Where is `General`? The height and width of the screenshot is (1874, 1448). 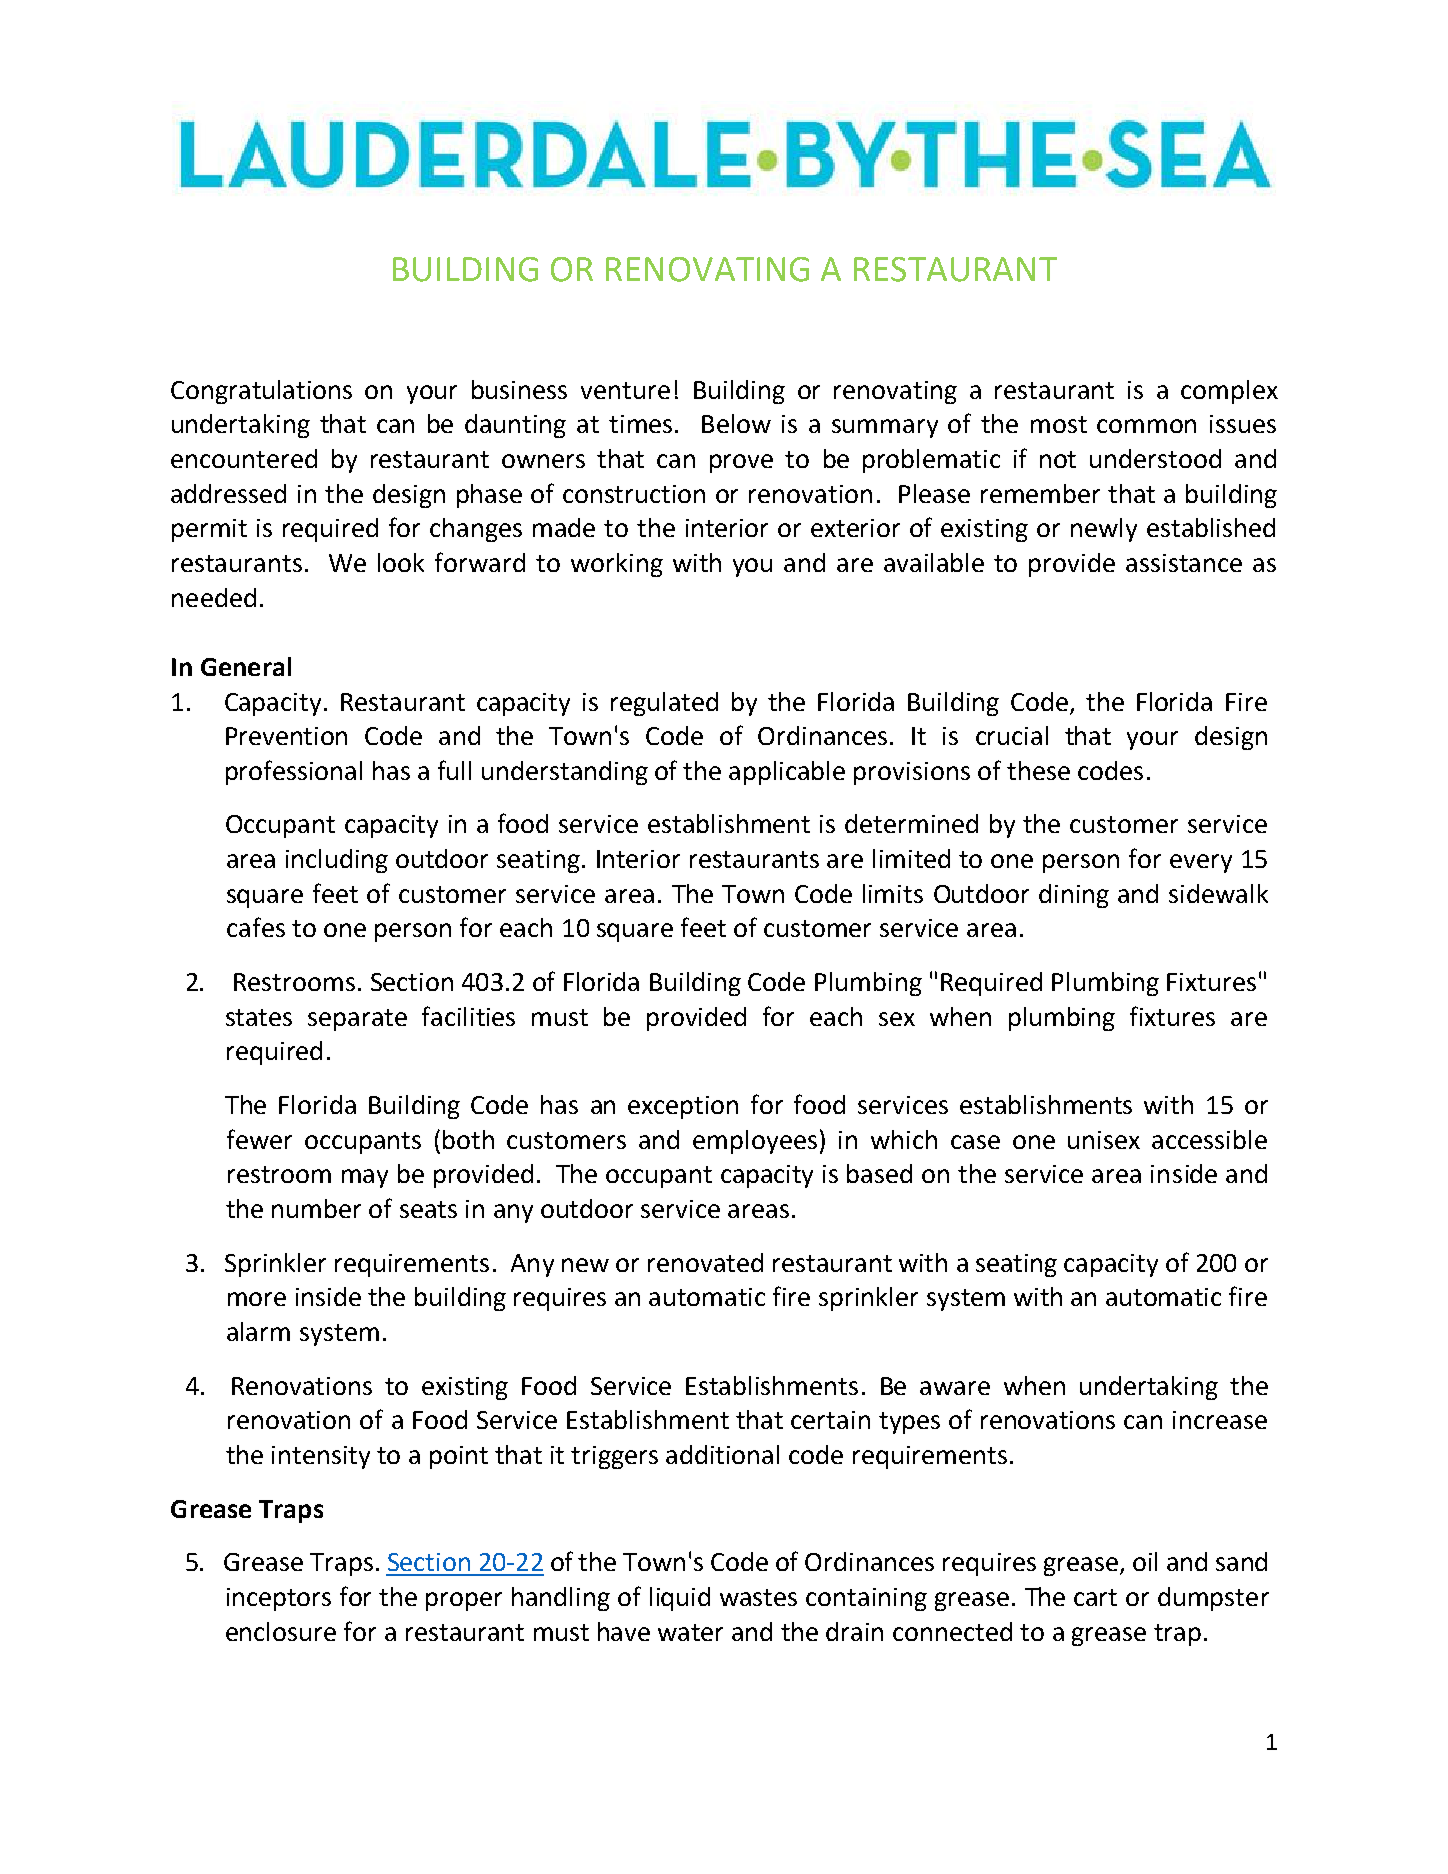
General is located at coordinates (246, 666).
